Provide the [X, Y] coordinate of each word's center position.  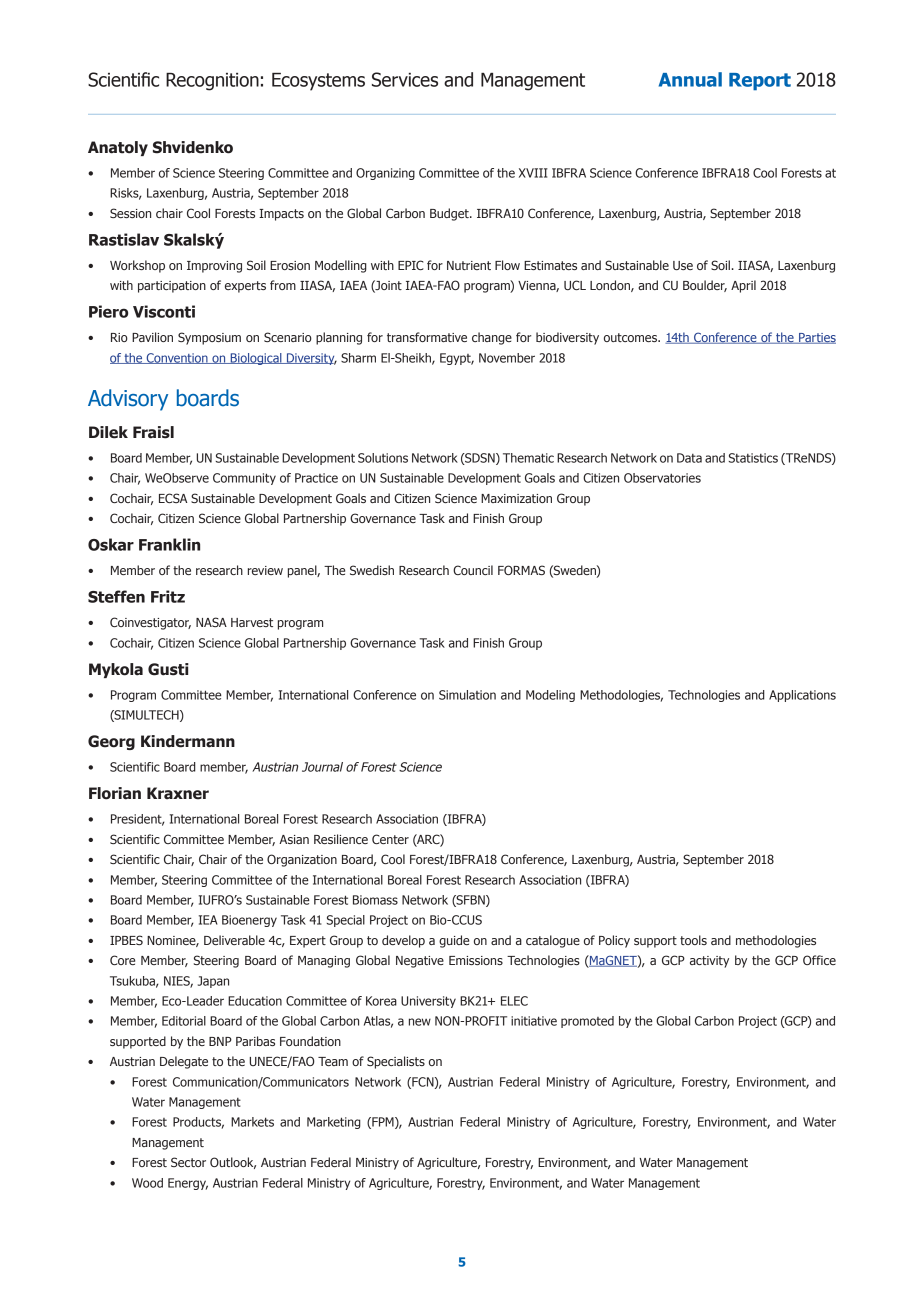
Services [405, 79]
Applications [802, 696]
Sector [188, 1162]
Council [473, 570]
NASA [211, 622]
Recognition [212, 82]
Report [760, 82]
